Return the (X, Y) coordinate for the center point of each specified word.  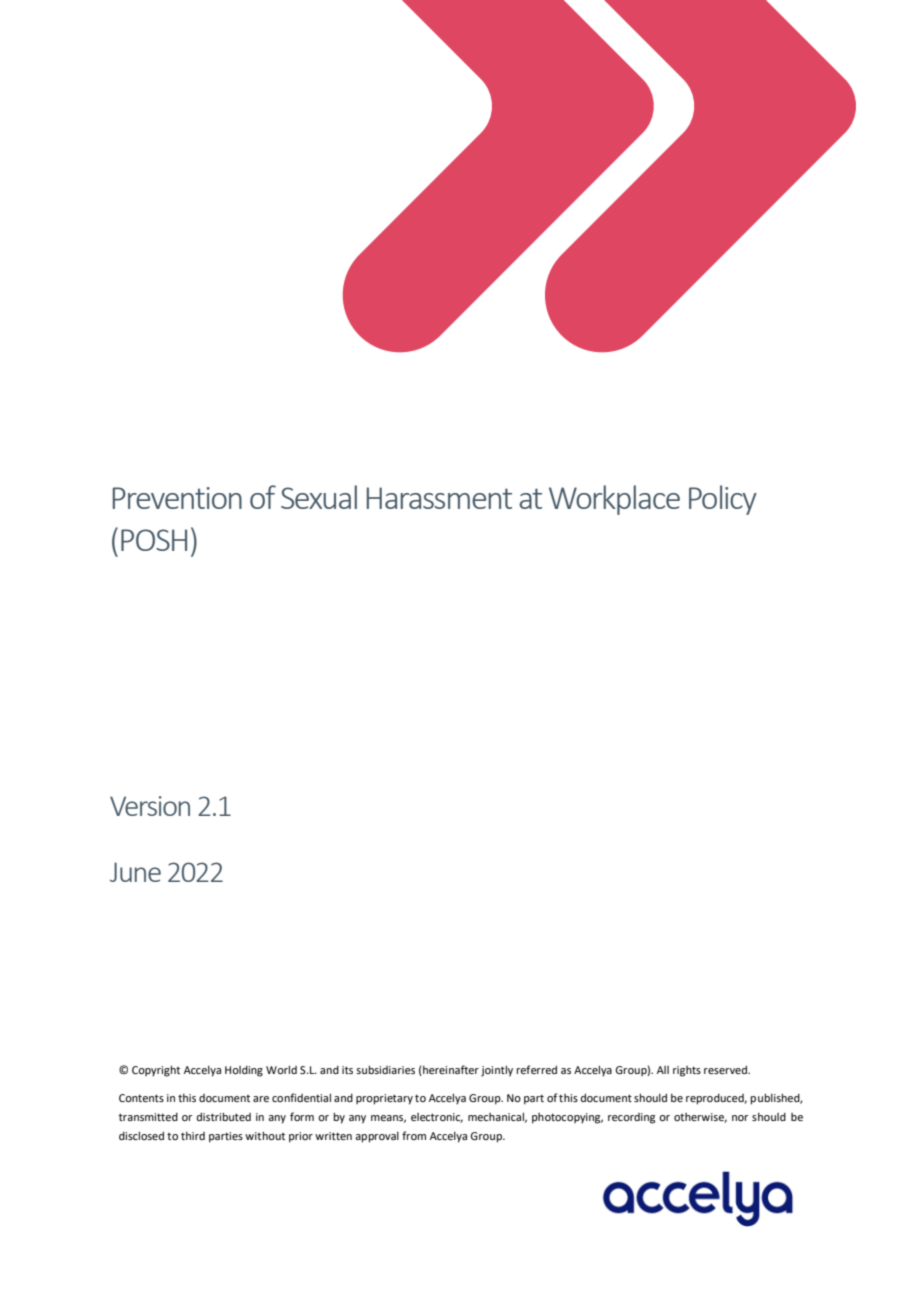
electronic (437, 1118)
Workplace (614, 500)
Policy (723, 500)
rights (687, 1071)
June (135, 872)
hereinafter (450, 1070)
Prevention (177, 498)
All (663, 1070)
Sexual (319, 497)
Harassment (439, 498)
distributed (223, 1116)
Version (150, 806)
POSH (154, 540)
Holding (244, 1071)
